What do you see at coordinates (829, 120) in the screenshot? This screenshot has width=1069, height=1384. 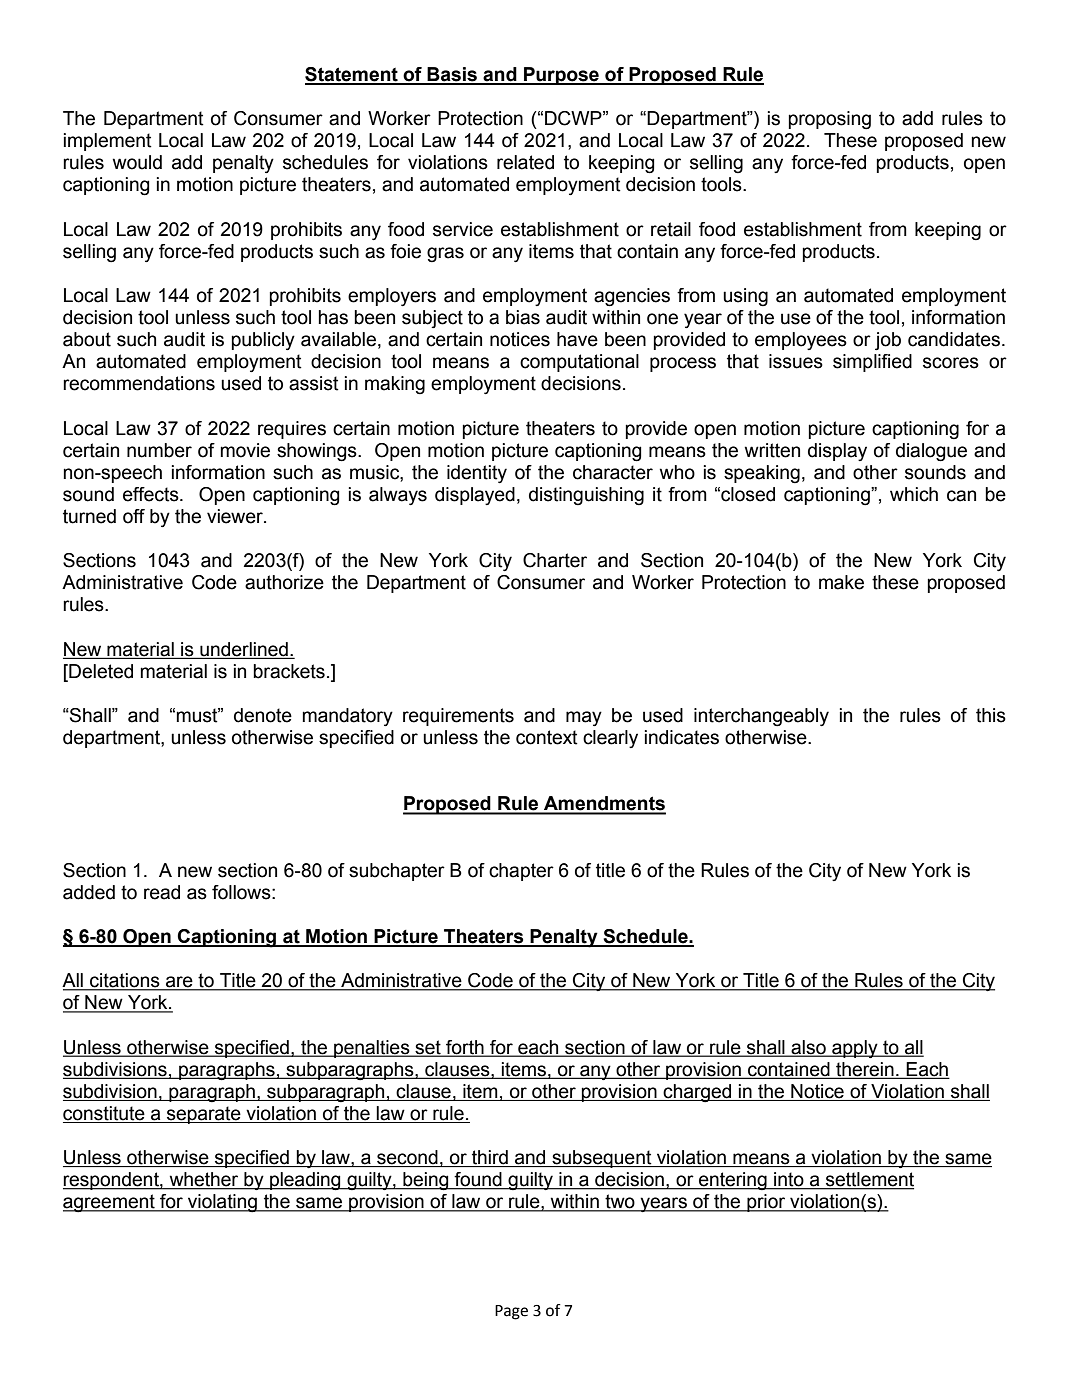 I see `proposing` at bounding box center [829, 120].
